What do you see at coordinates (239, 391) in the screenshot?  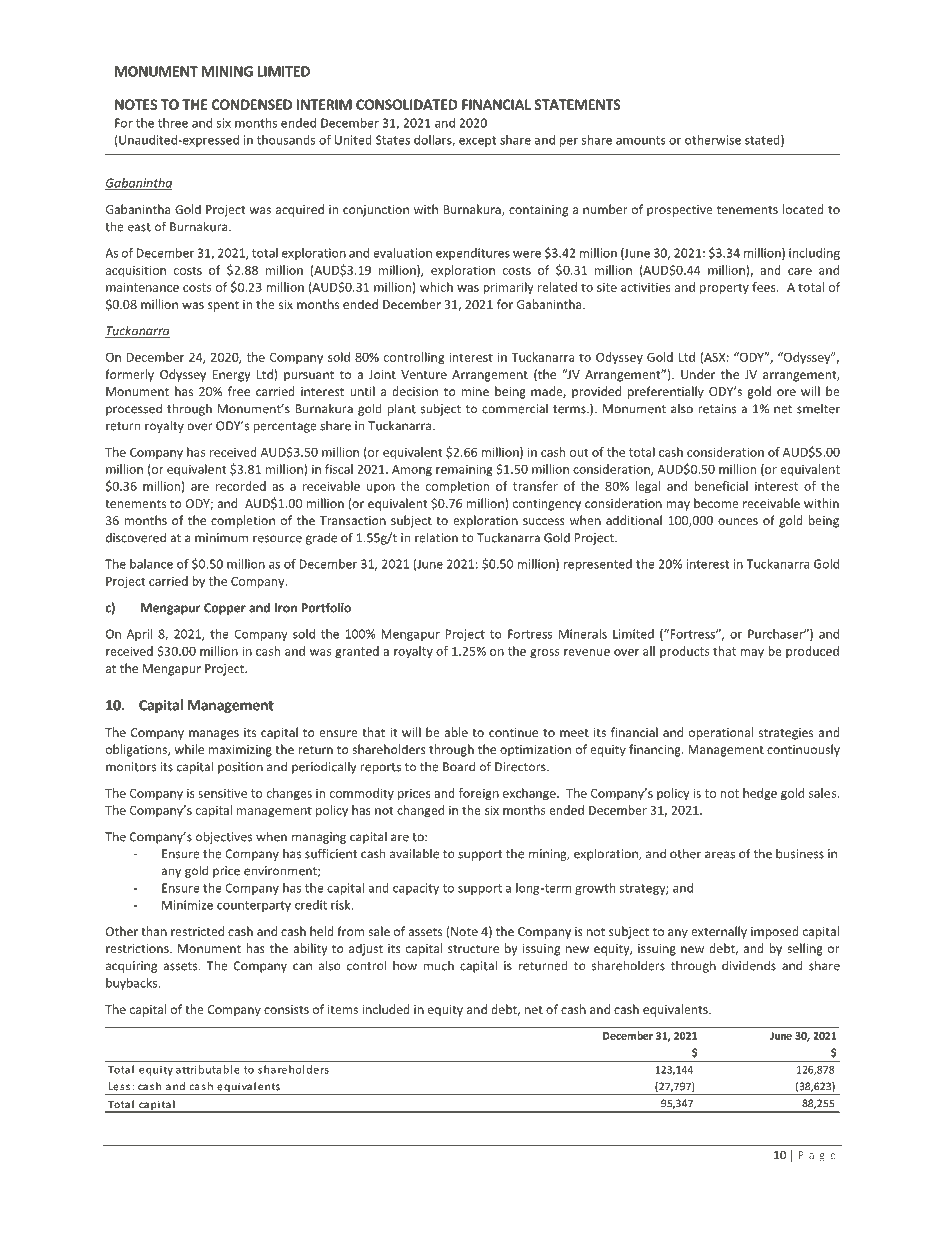 I see `free` at bounding box center [239, 391].
